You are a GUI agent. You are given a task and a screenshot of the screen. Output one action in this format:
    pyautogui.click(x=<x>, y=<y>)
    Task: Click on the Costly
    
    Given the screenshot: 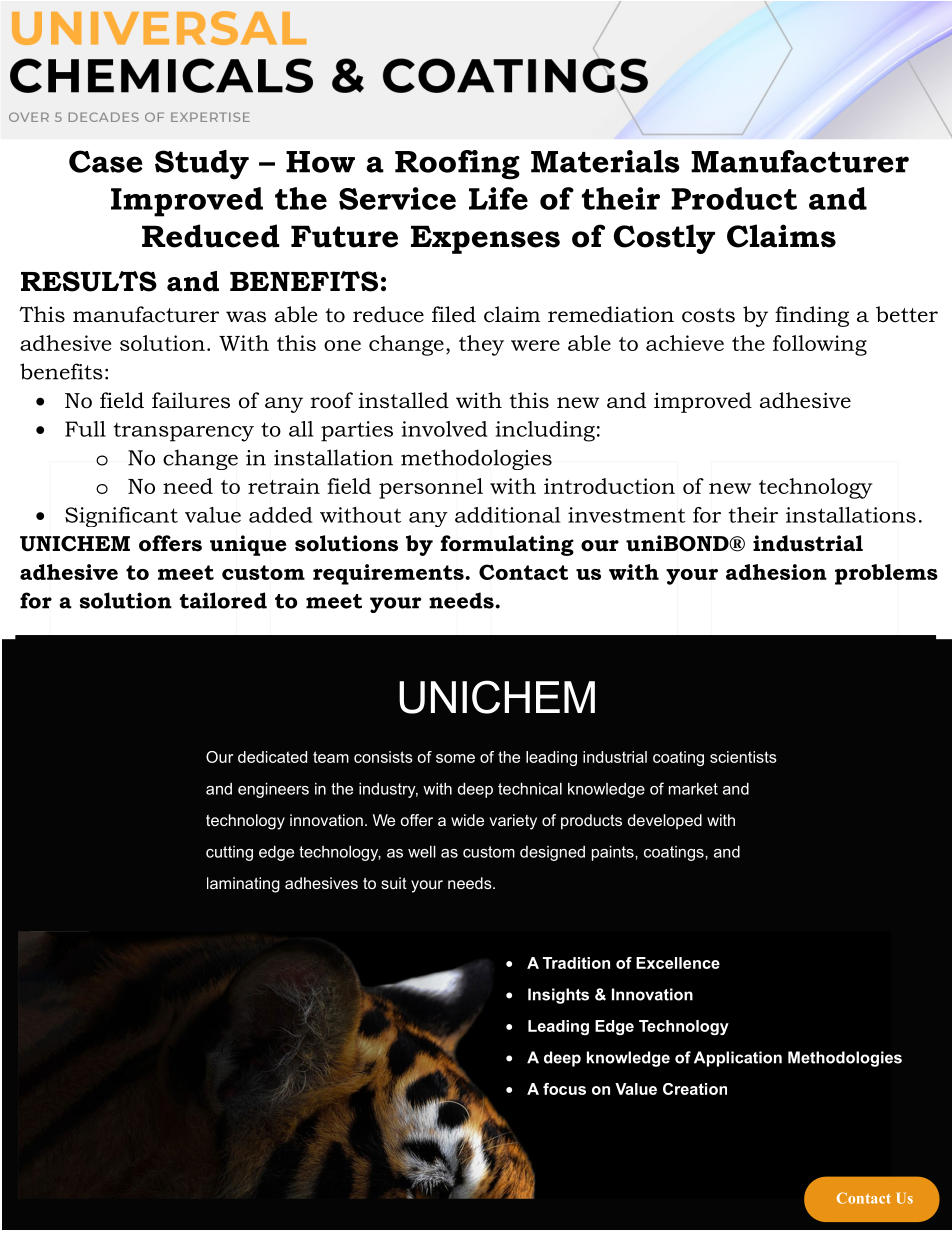 What is the action you would take?
    pyautogui.click(x=664, y=239)
